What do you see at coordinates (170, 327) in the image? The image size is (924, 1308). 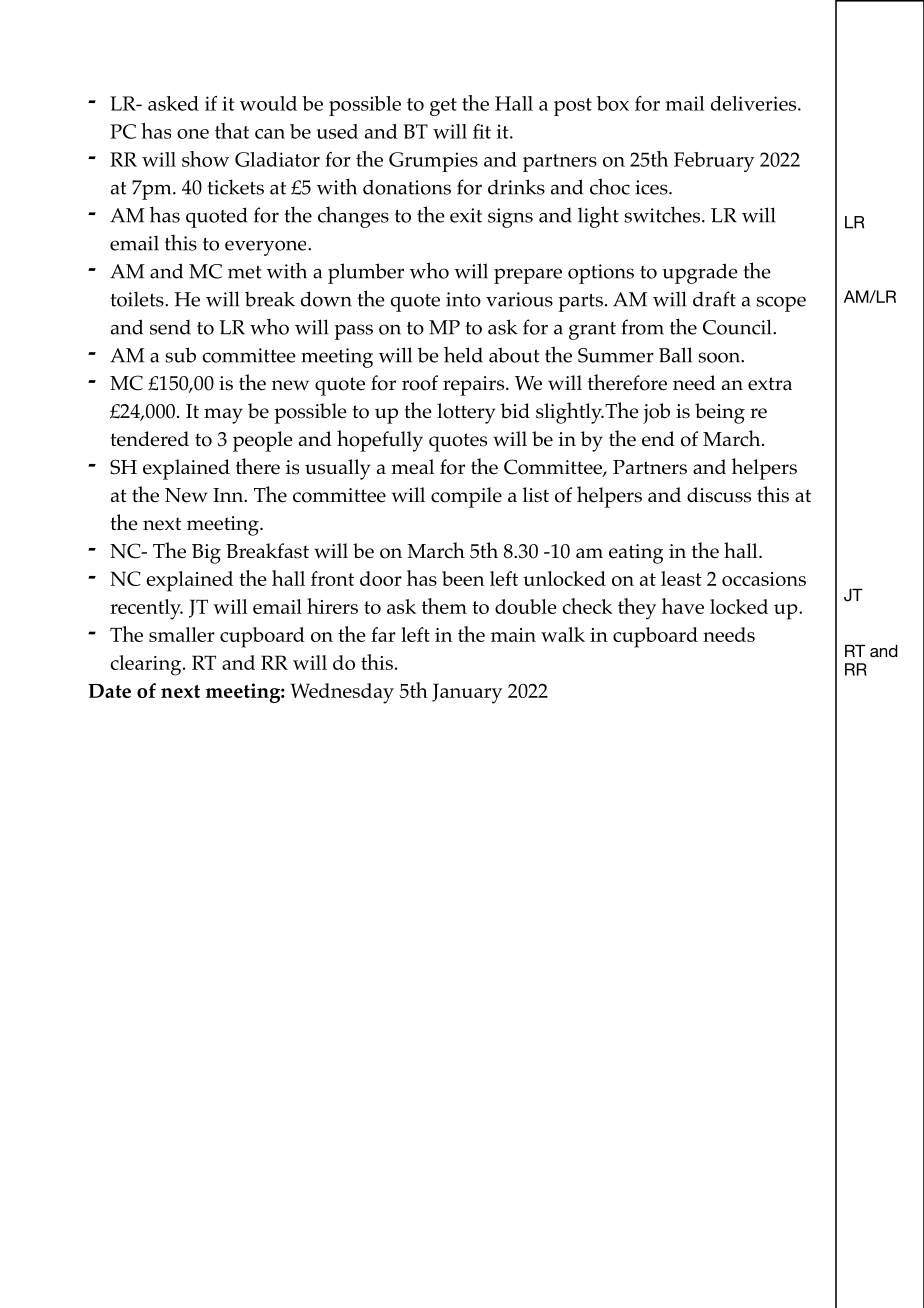 I see `send` at bounding box center [170, 327].
